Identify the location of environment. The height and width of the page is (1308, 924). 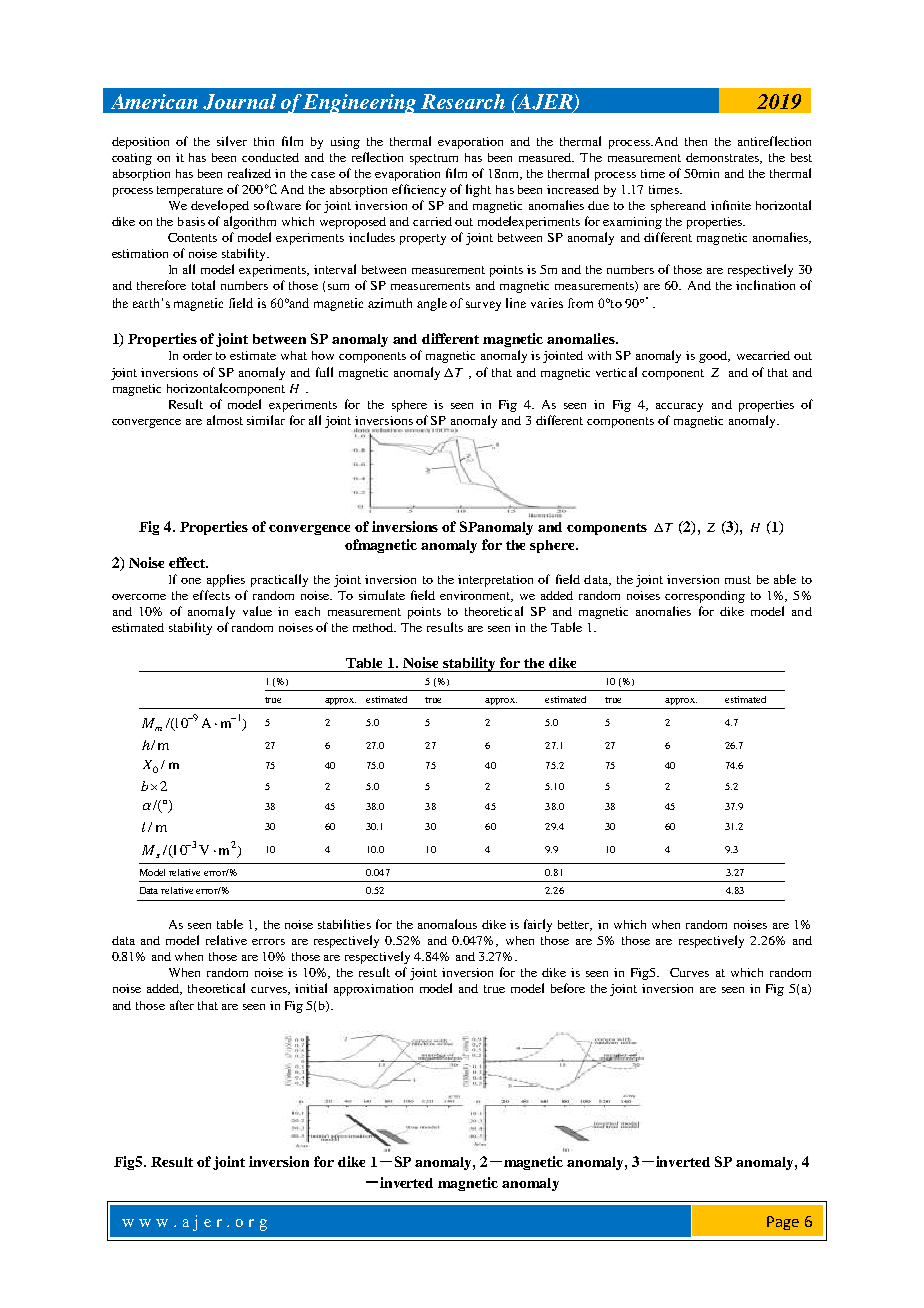
(476, 596).
